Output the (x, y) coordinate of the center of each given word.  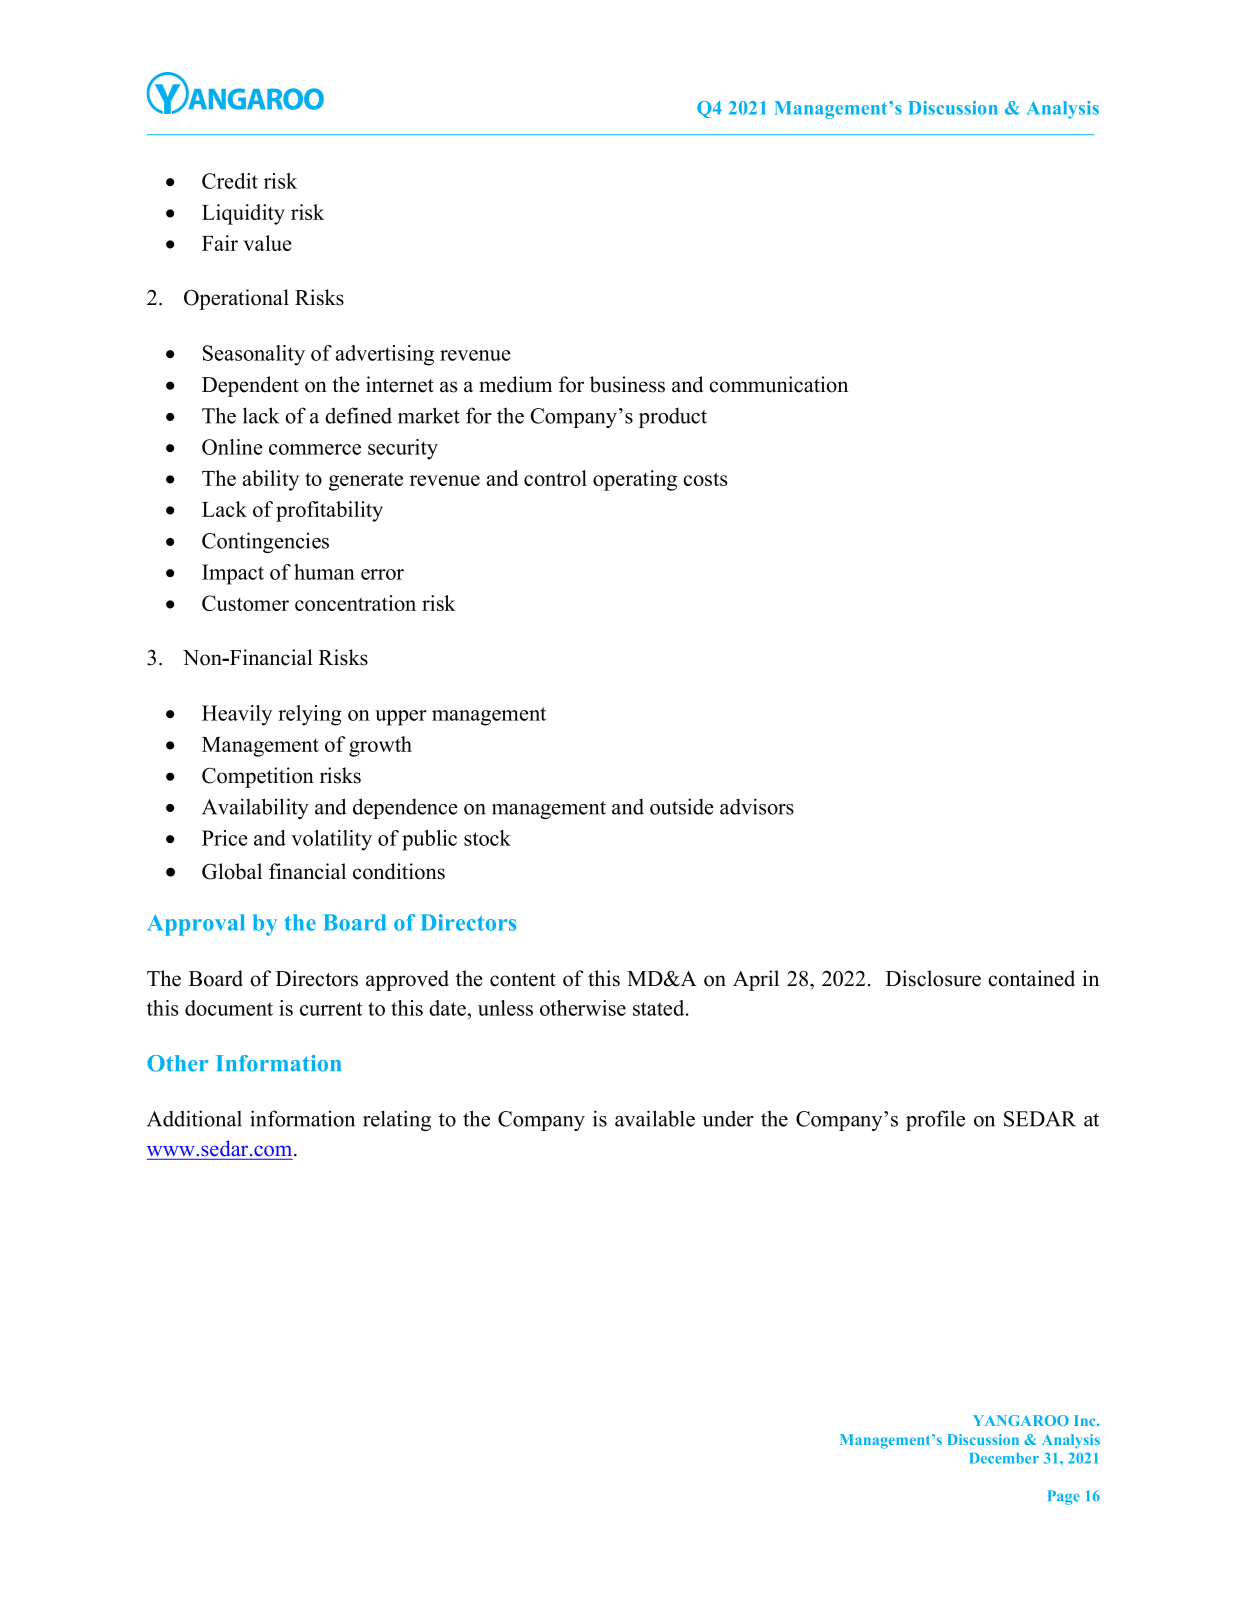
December (1004, 1458)
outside (682, 806)
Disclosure (933, 978)
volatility (331, 840)
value (268, 243)
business (627, 384)
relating (397, 1120)
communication (778, 384)
